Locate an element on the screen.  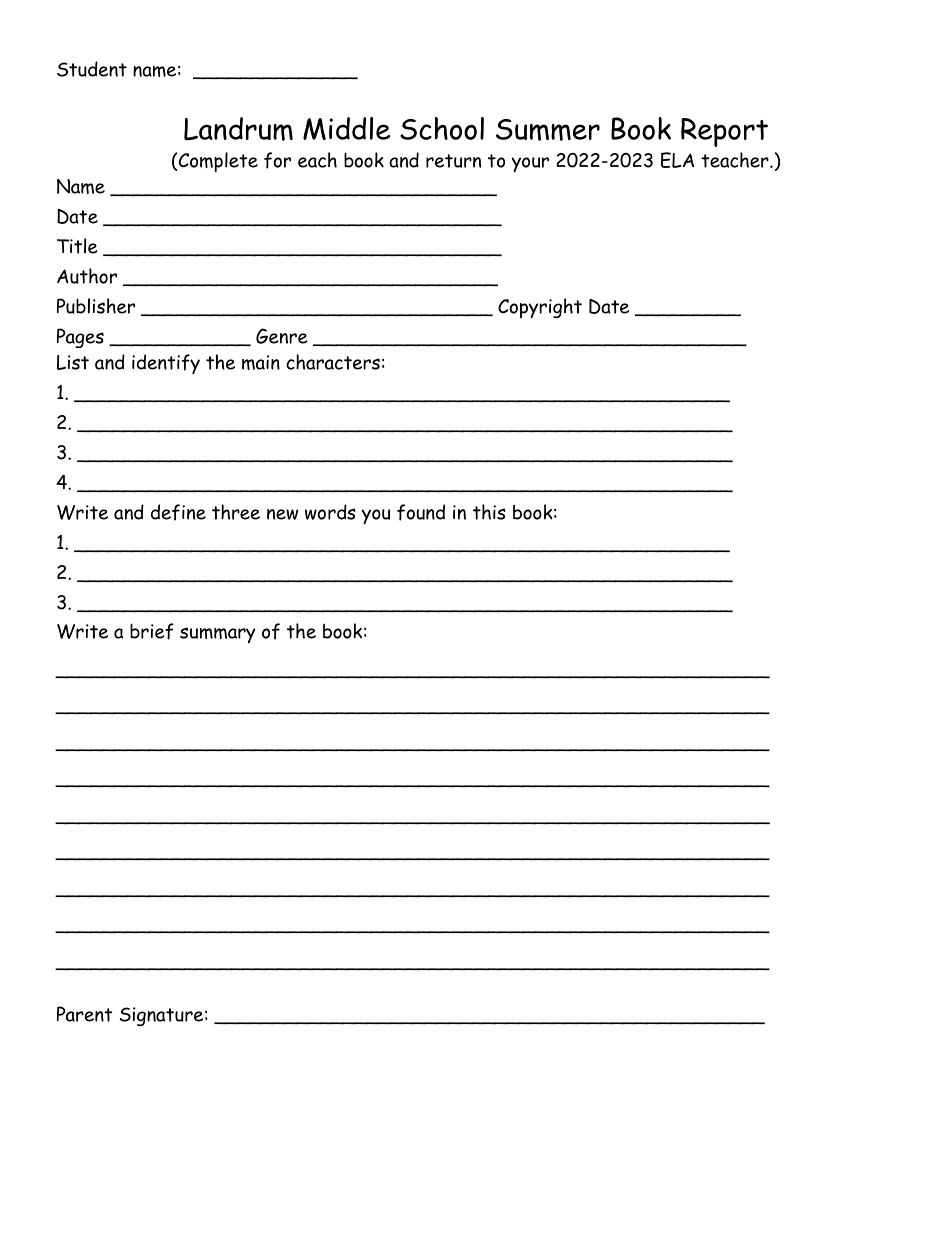
brief is located at coordinates (152, 631).
